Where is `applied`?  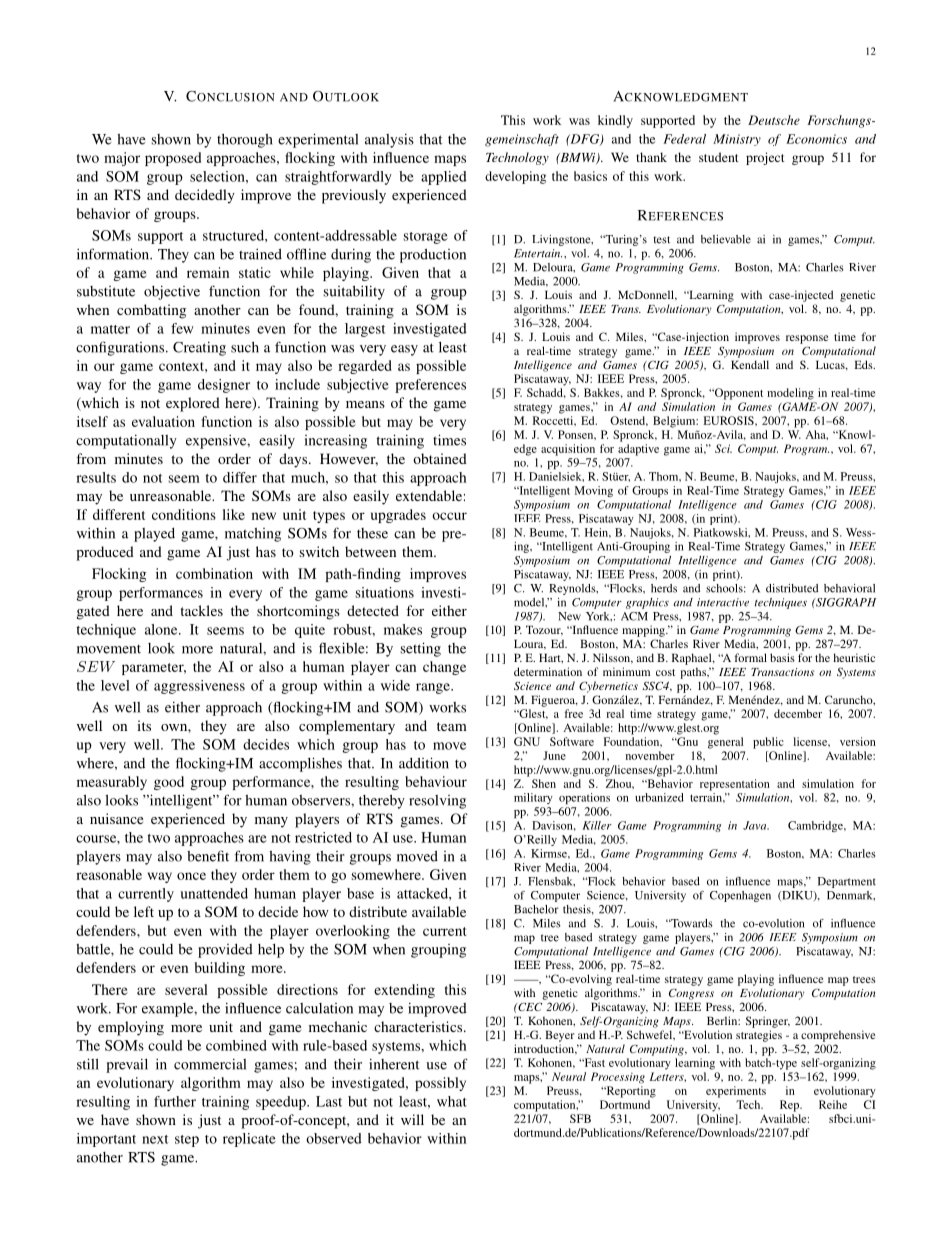 applied is located at coordinates (444, 178).
